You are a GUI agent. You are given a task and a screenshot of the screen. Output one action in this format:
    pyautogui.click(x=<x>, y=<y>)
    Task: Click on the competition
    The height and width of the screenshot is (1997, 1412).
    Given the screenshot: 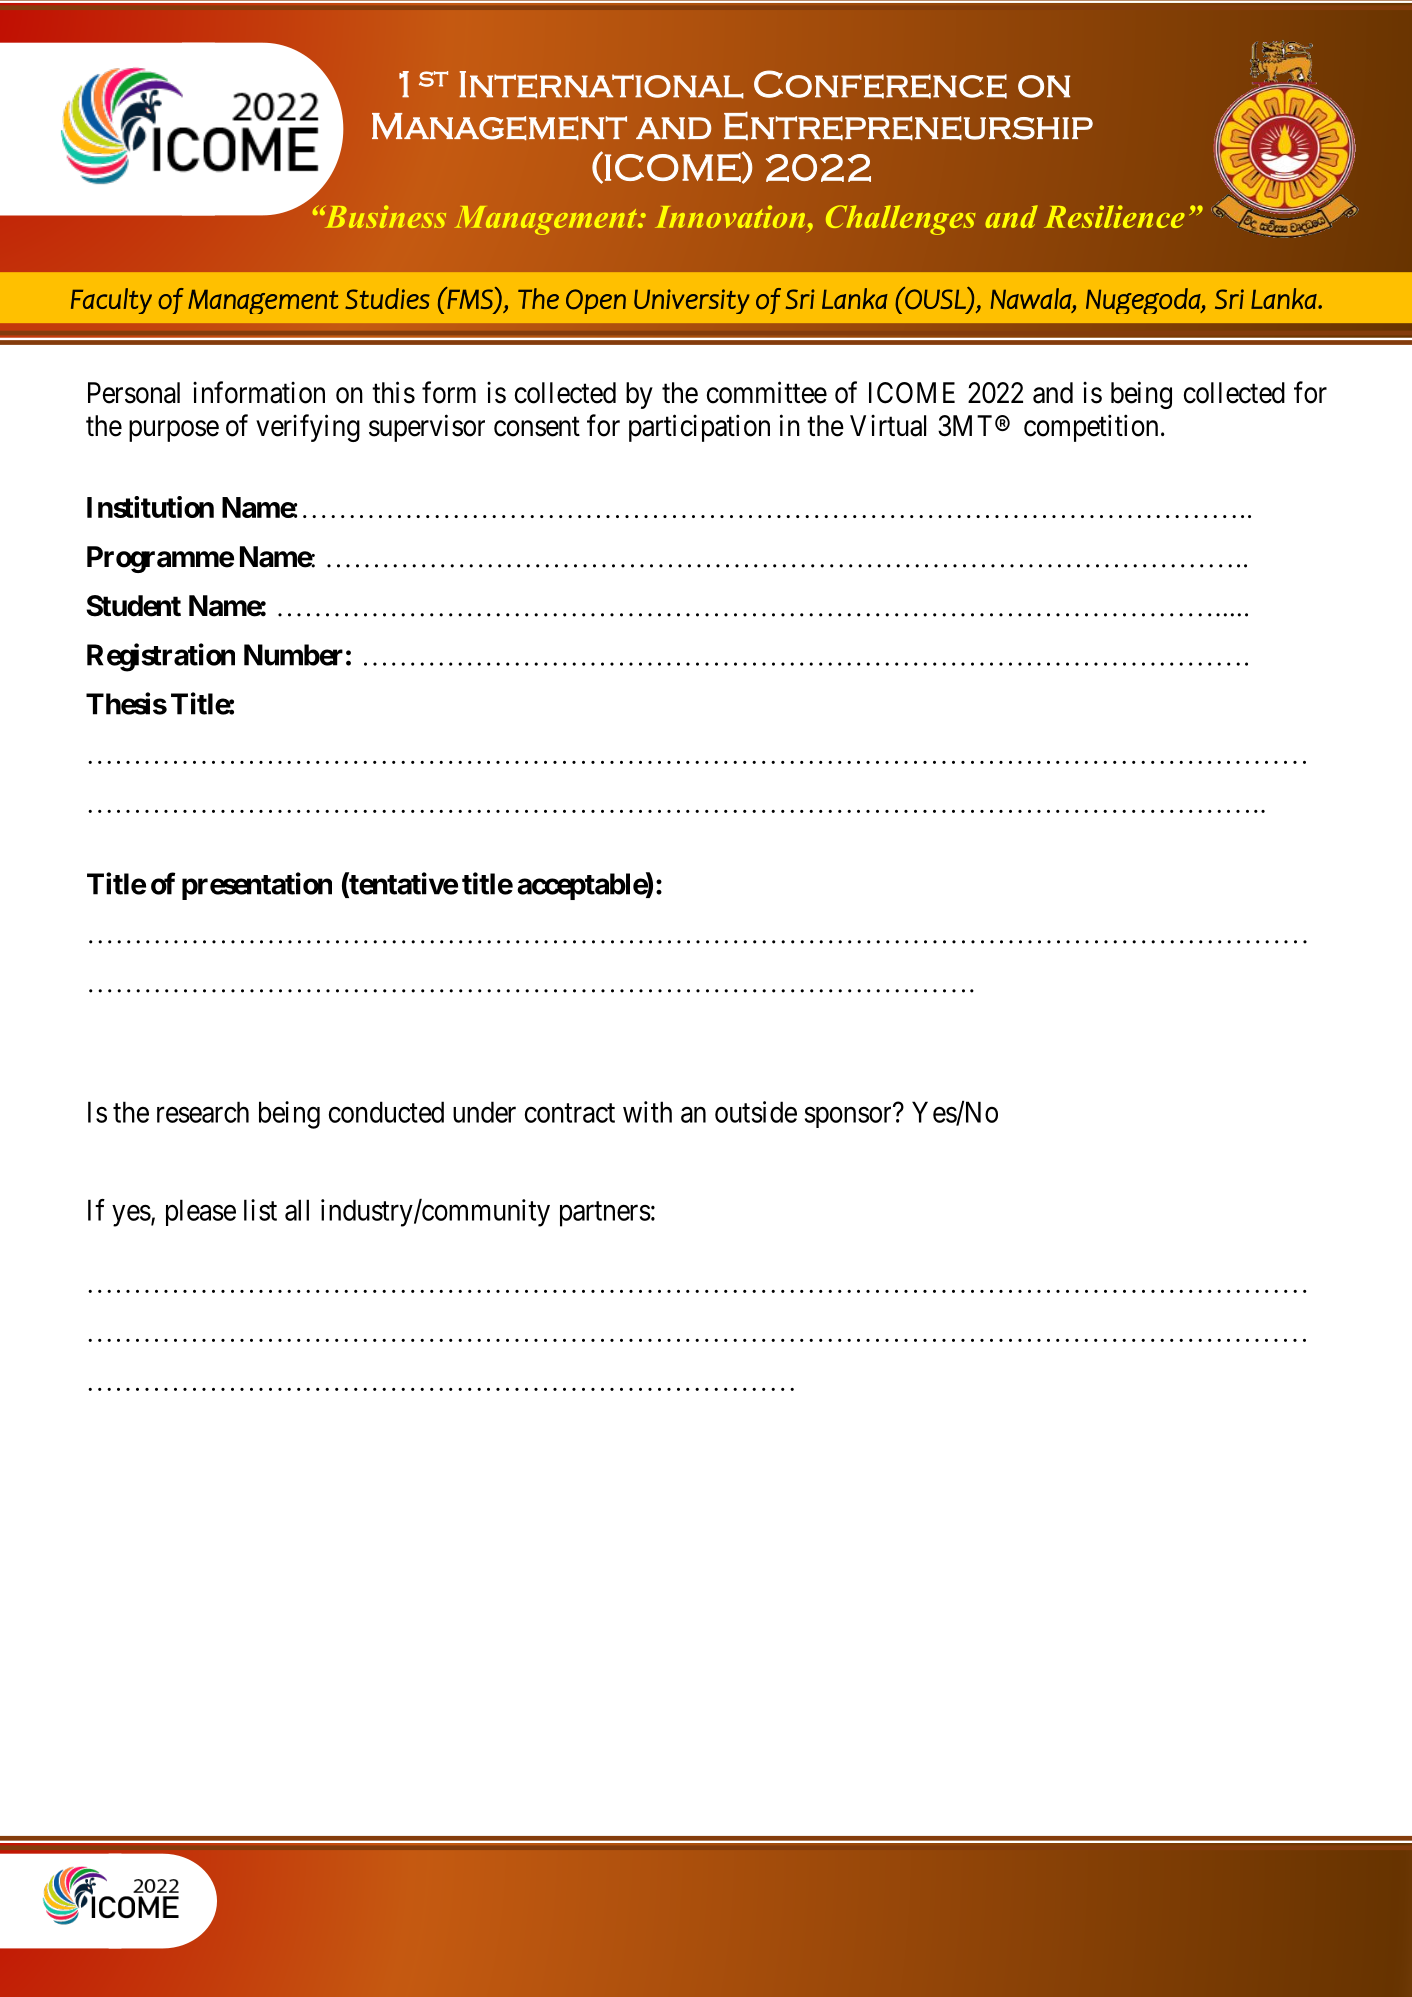 What is the action you would take?
    pyautogui.click(x=1091, y=428)
